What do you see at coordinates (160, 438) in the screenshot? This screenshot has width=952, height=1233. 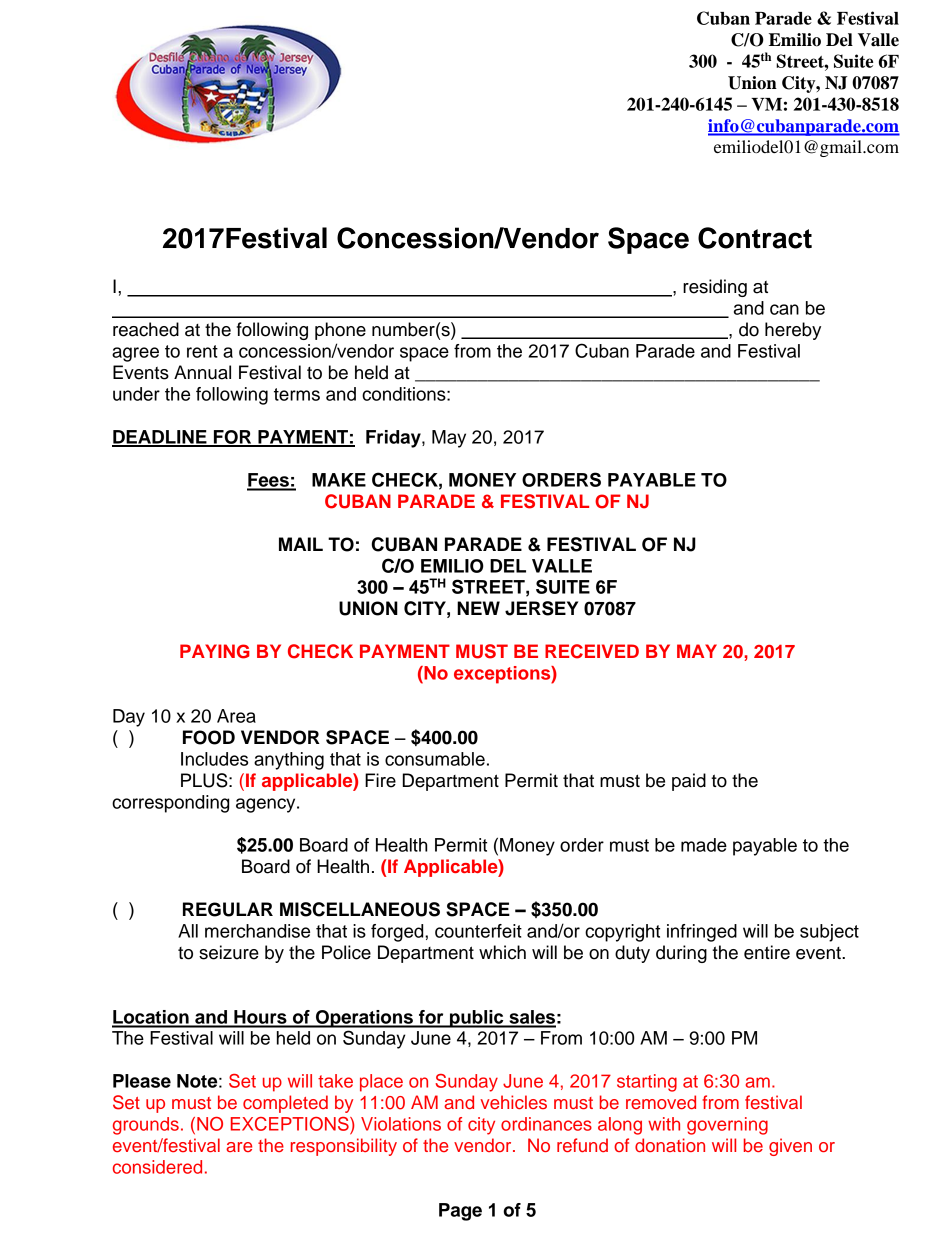 I see `DEADLINE` at bounding box center [160, 438].
